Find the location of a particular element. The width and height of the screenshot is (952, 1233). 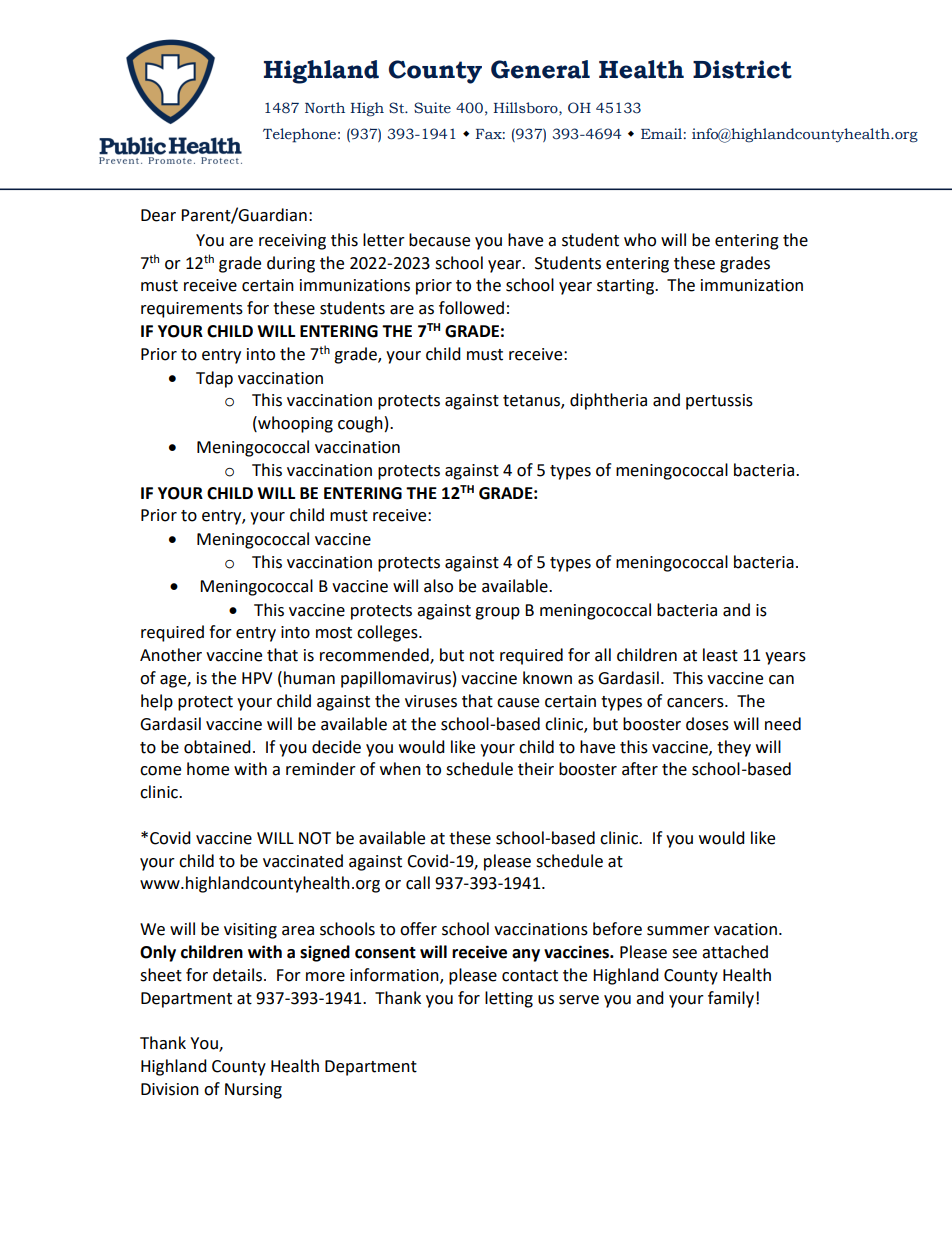

letting is located at coordinates (509, 999).
